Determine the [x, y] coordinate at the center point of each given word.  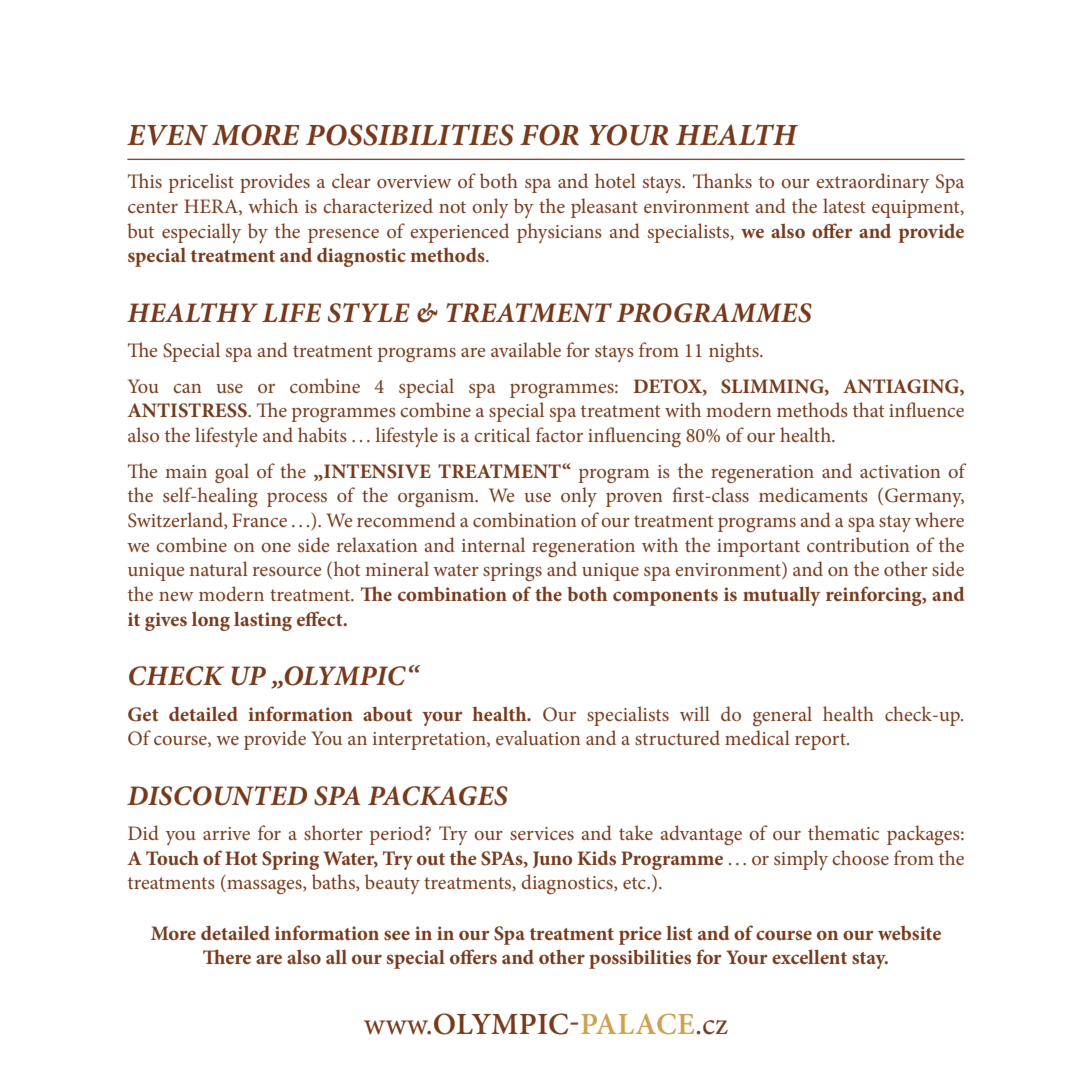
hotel [615, 180]
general [782, 716]
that [868, 409]
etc [635, 883]
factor [559, 434]
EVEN [167, 135]
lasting [263, 621]
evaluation [538, 737]
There [227, 956]
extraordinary [872, 183]
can [187, 388]
